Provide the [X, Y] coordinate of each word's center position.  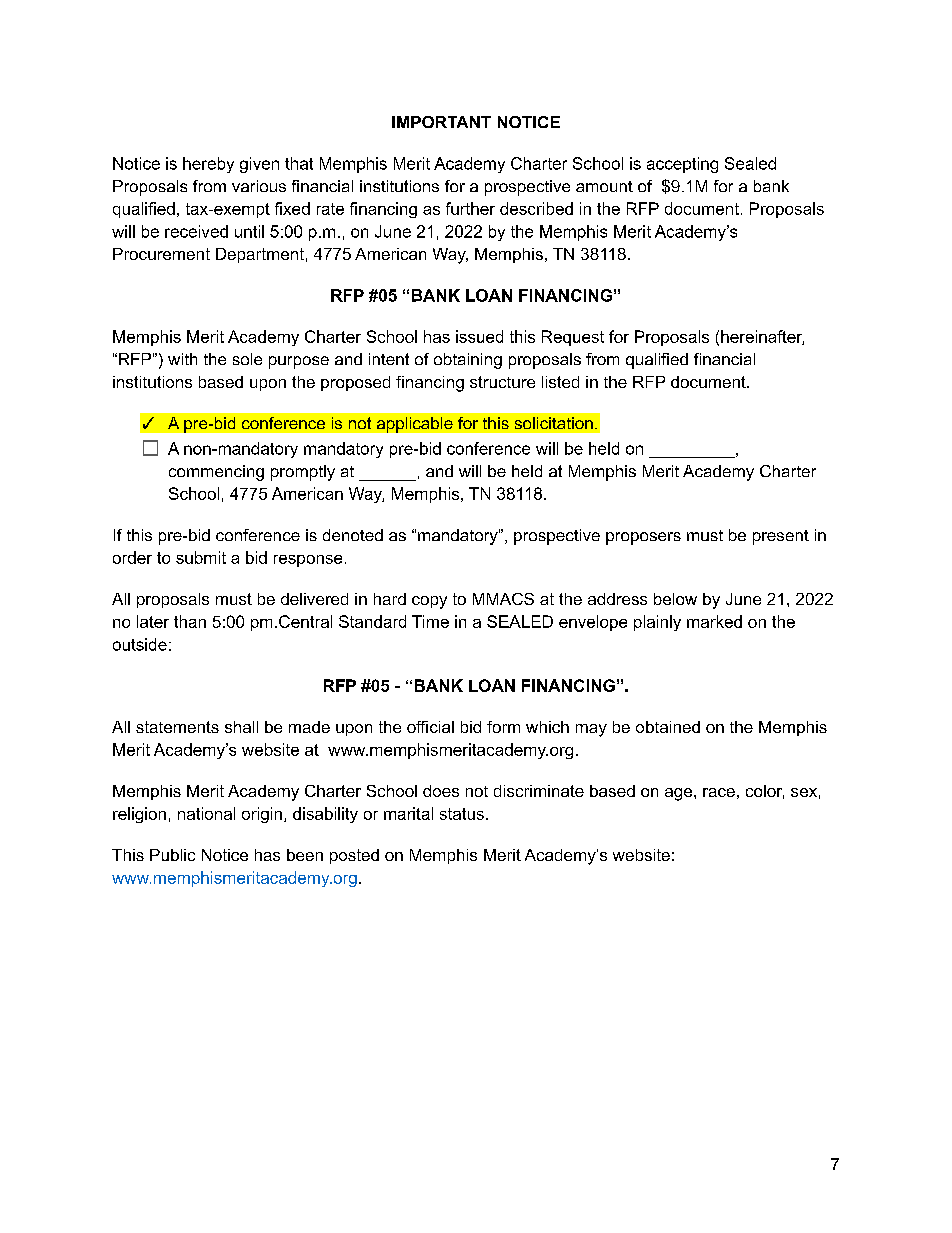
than [190, 621]
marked [714, 621]
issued [479, 336]
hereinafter [762, 337]
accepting [682, 165]
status [462, 814]
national [206, 813]
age [678, 794]
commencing [216, 473]
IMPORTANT [441, 122]
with [182, 359]
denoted [353, 535]
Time [430, 621]
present [781, 537]
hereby [208, 165]
